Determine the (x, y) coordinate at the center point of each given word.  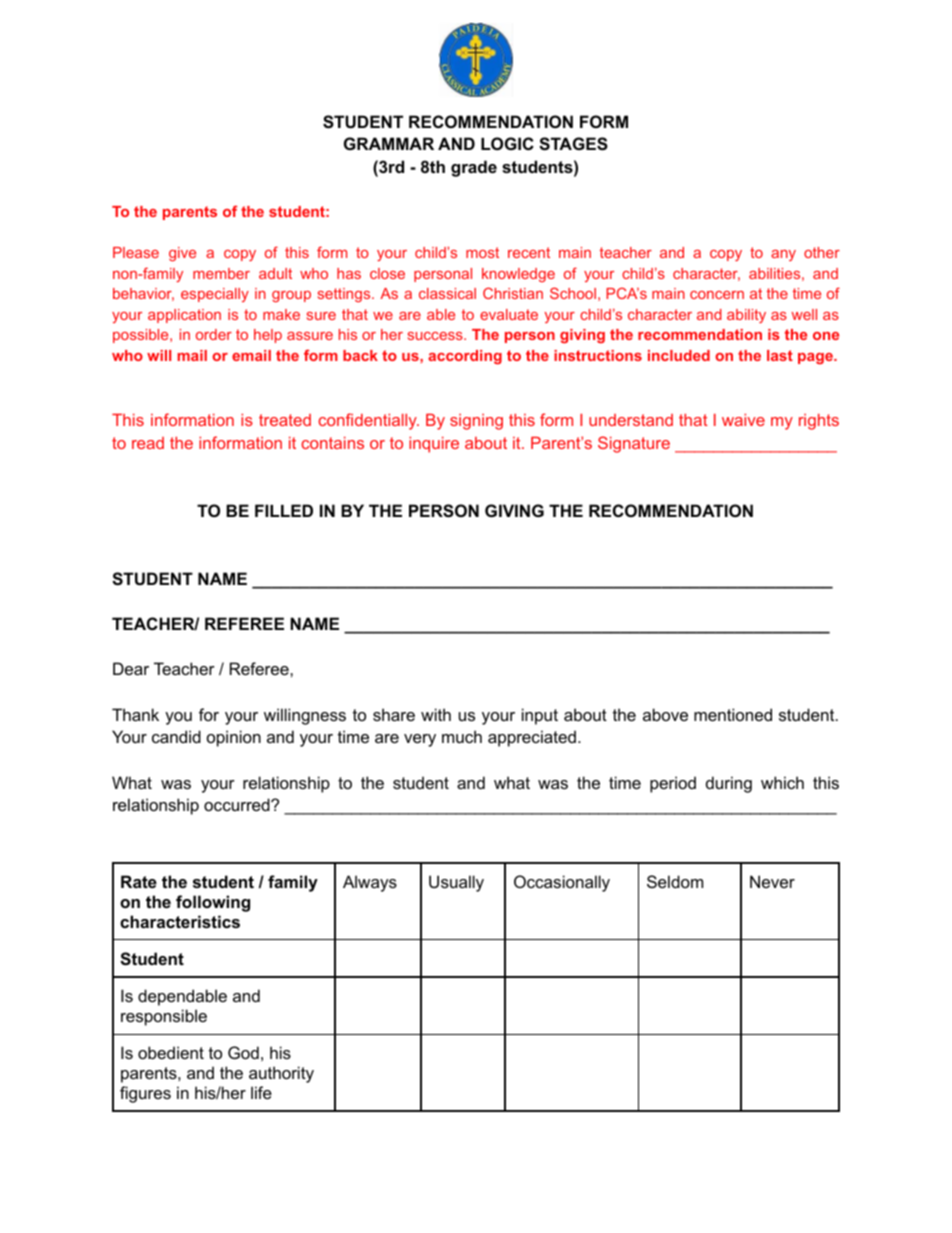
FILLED (284, 510)
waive (743, 420)
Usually (456, 883)
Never (772, 881)
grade (474, 168)
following (213, 903)
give (182, 254)
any (783, 255)
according (465, 357)
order (214, 334)
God (243, 1052)
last (780, 355)
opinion (234, 738)
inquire (434, 445)
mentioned (733, 714)
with (436, 714)
